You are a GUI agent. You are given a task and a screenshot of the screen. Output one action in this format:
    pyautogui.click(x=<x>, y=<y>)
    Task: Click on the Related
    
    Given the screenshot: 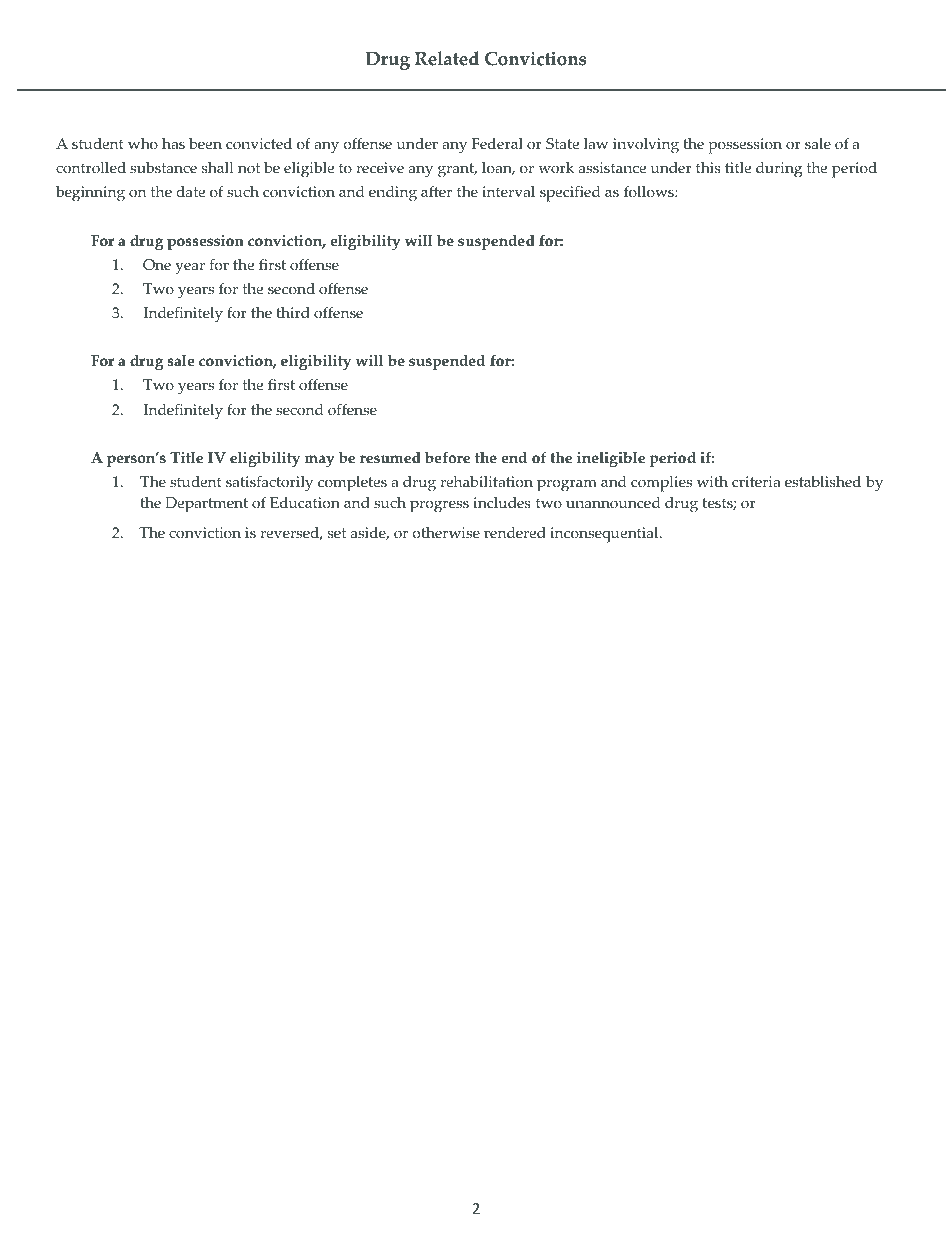 What is the action you would take?
    pyautogui.click(x=447, y=58)
